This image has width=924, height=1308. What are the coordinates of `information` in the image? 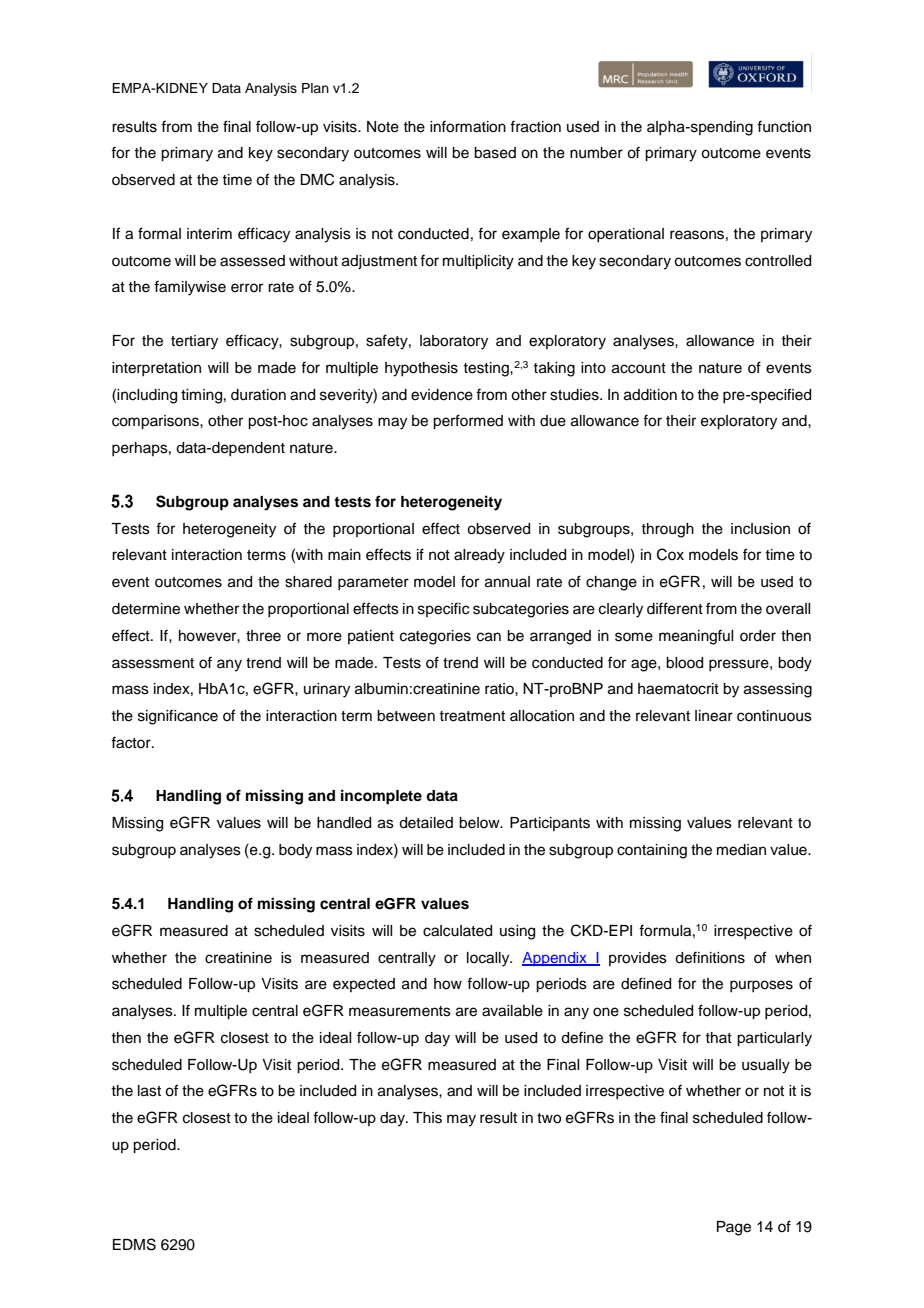 It's located at (468, 126).
